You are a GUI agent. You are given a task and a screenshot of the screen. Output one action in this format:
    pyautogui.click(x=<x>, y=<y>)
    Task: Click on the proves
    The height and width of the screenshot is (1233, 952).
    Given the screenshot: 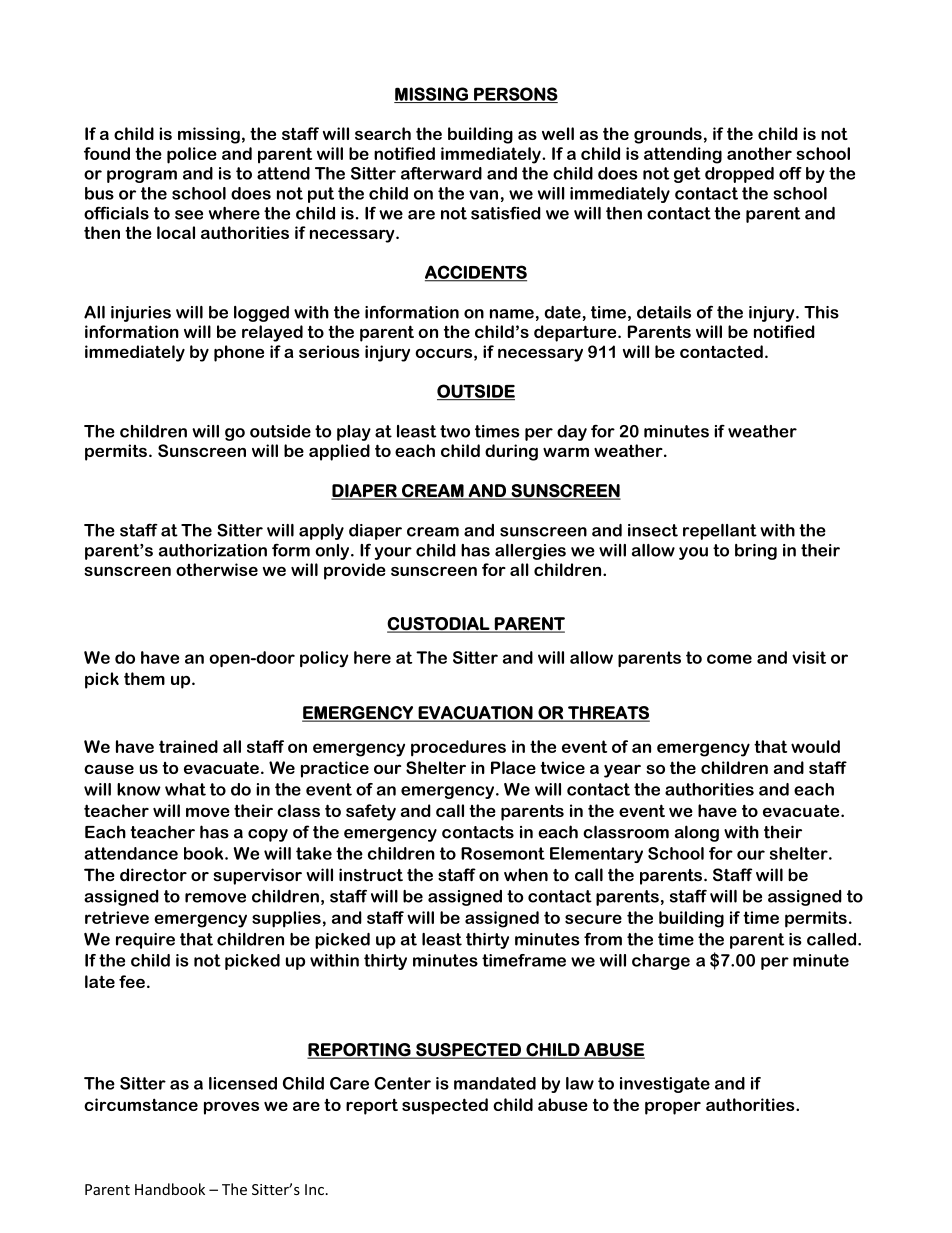 What is the action you would take?
    pyautogui.click(x=231, y=1108)
